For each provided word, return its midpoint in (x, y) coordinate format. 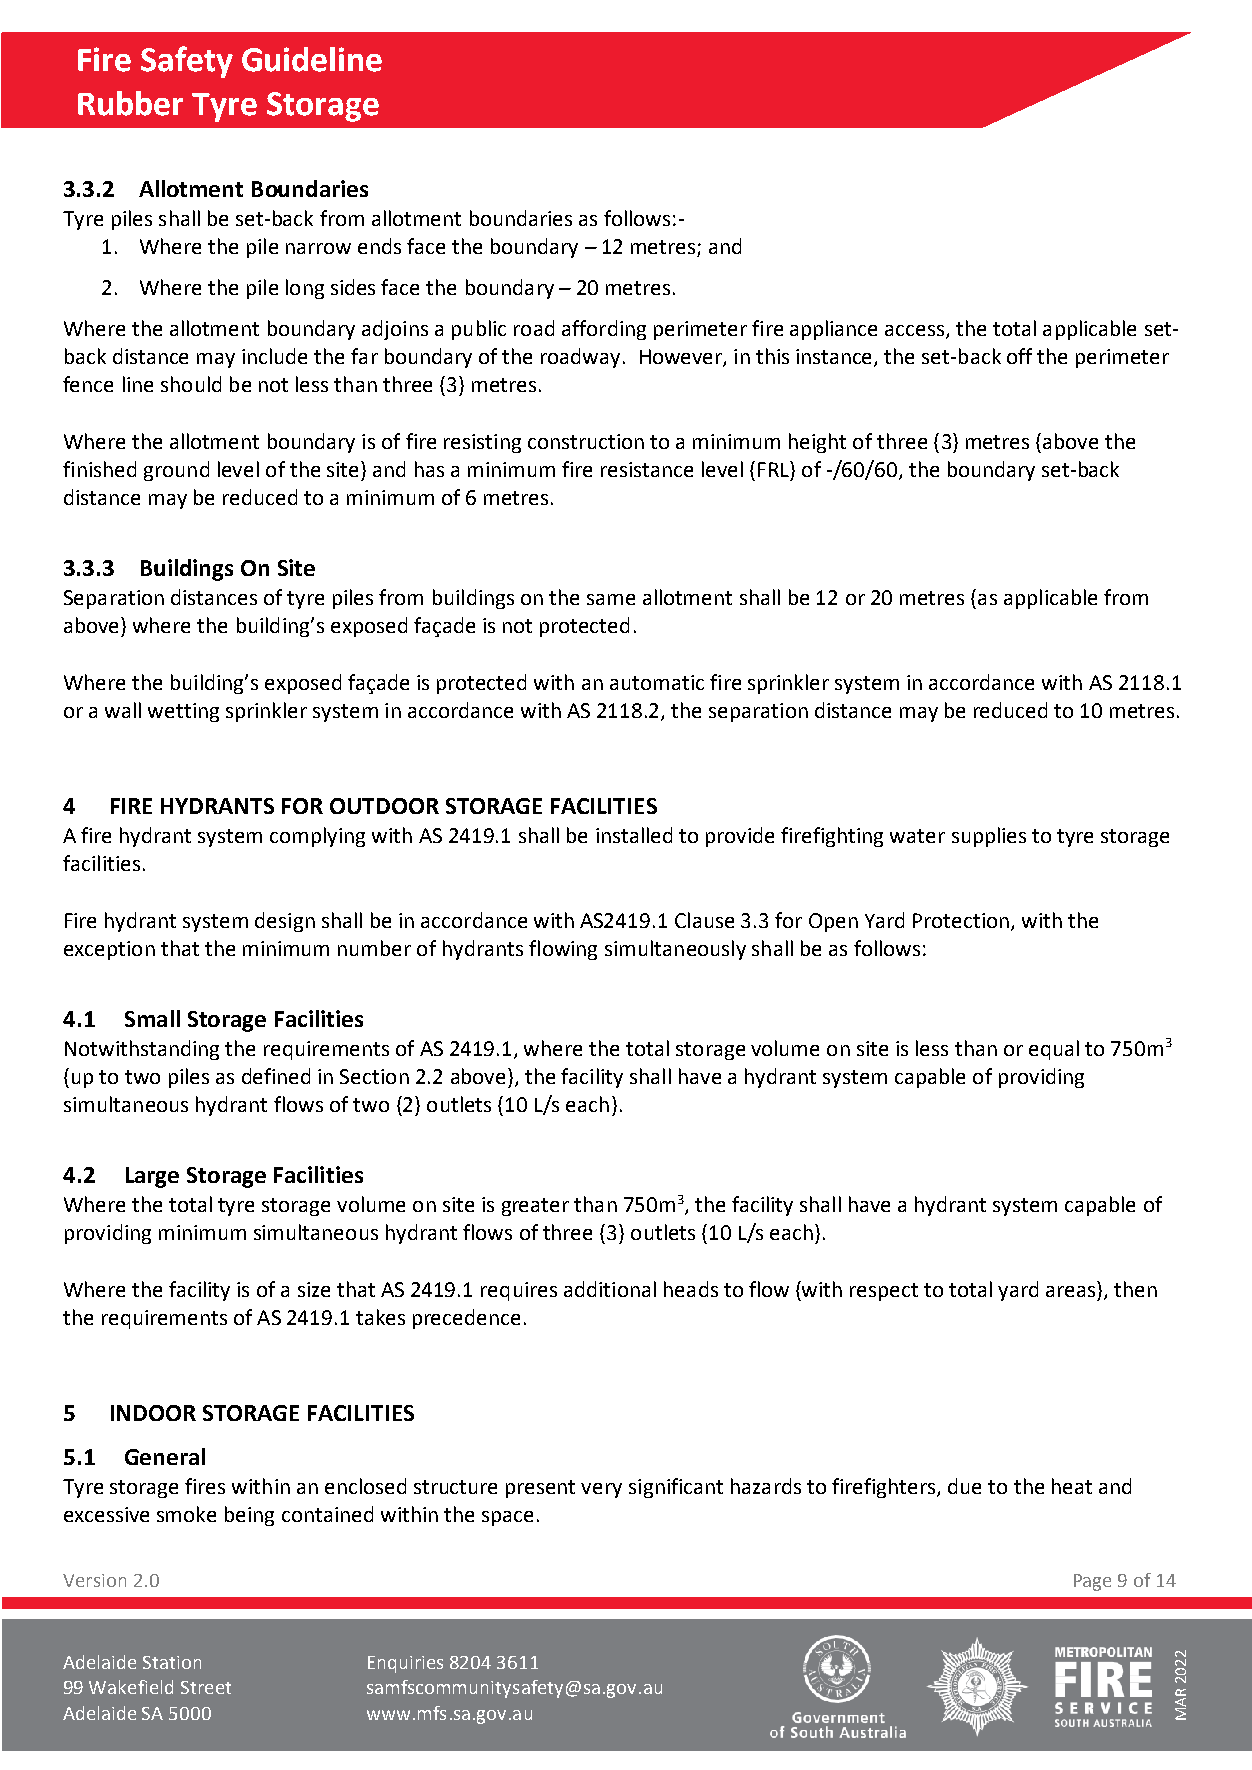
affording (604, 330)
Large (152, 1177)
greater (535, 1207)
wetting (183, 712)
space (507, 1518)
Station (172, 1662)
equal (1054, 1050)
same (611, 599)
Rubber (130, 103)
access (916, 331)
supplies (989, 837)
